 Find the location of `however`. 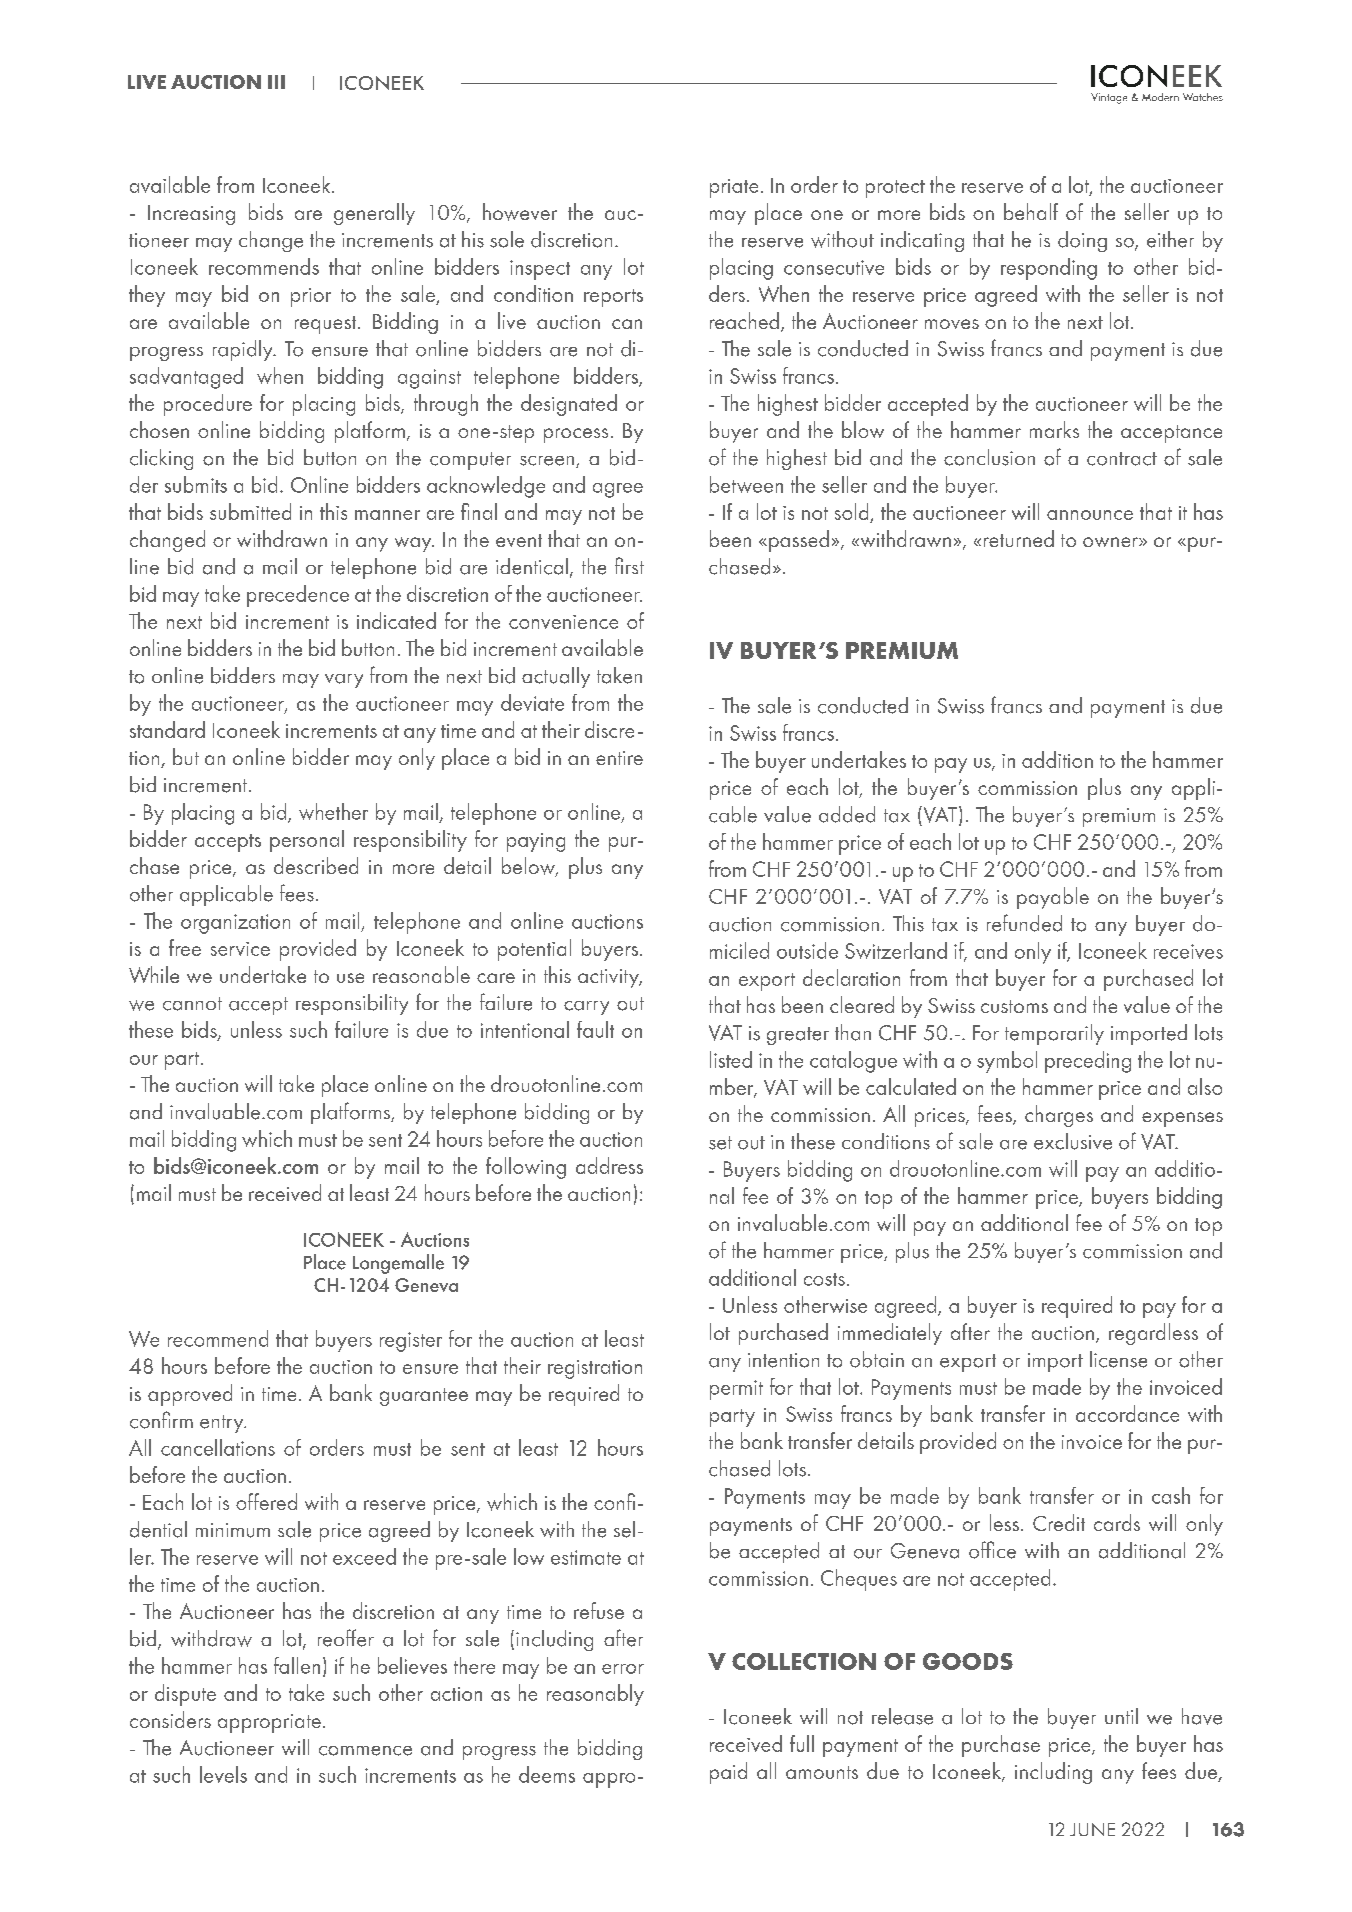

however is located at coordinates (520, 212).
